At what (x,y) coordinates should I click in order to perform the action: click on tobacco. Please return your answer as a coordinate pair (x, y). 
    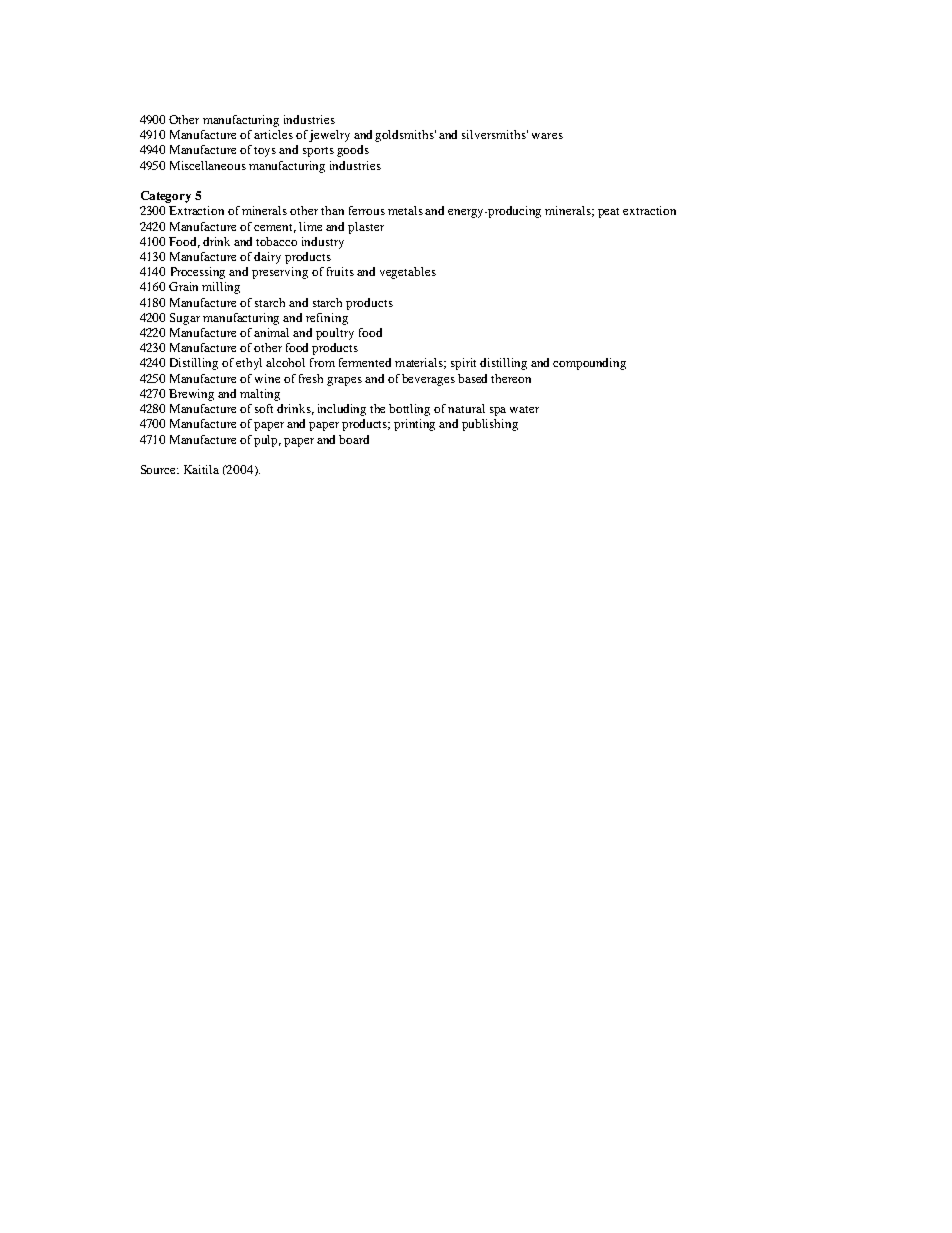
    Looking at the image, I should click on (276, 241).
